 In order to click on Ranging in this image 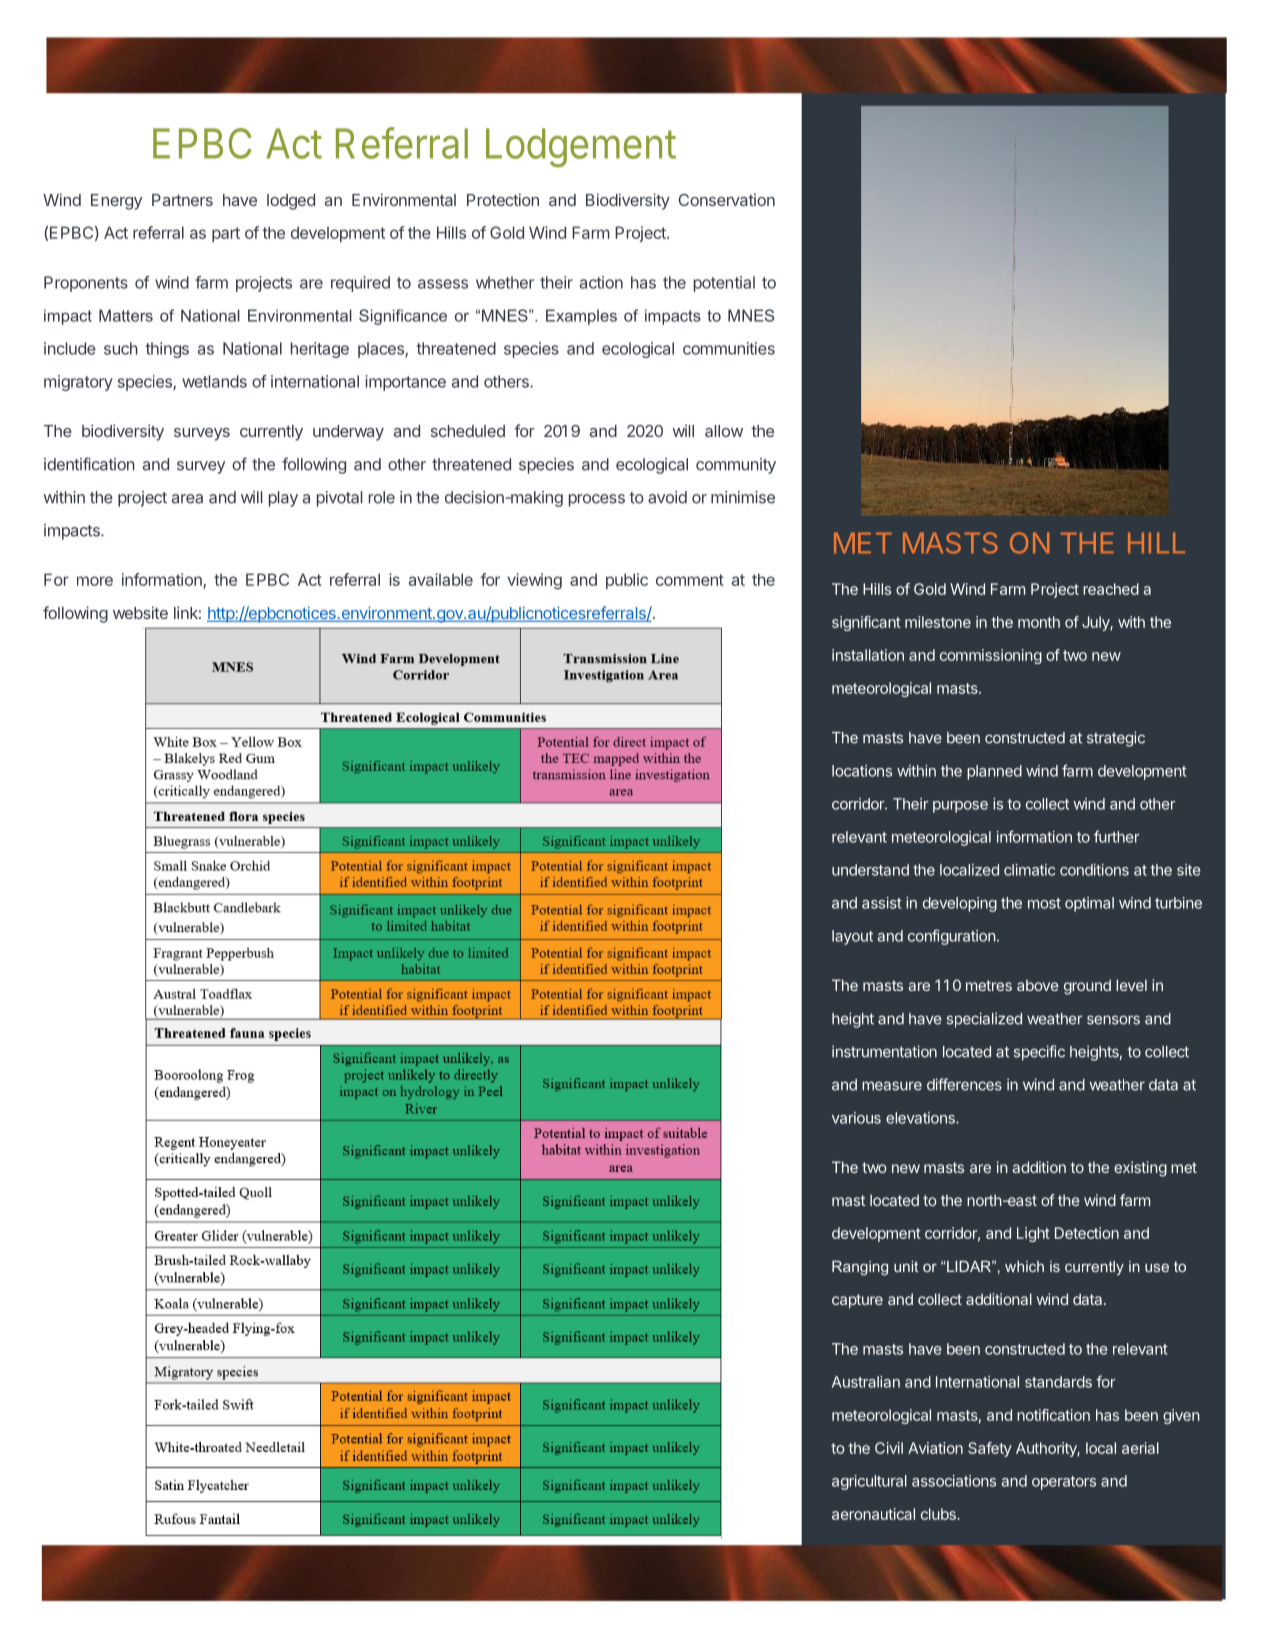, I will do `click(860, 1268)`.
